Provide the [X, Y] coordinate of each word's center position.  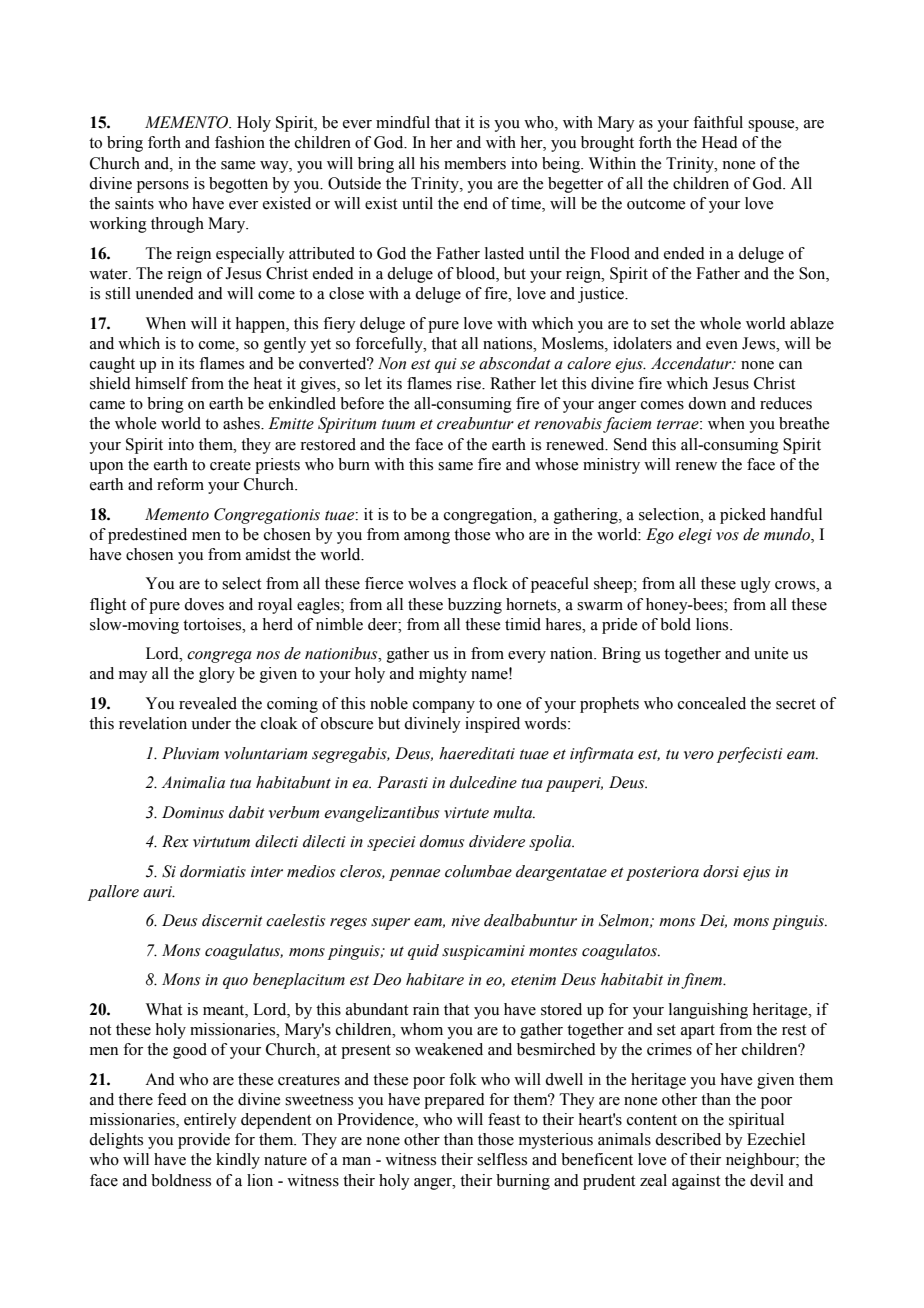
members [475, 163]
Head [720, 142]
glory [217, 675]
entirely [210, 1121]
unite [771, 653]
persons [163, 187]
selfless [502, 1159]
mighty [443, 675]
